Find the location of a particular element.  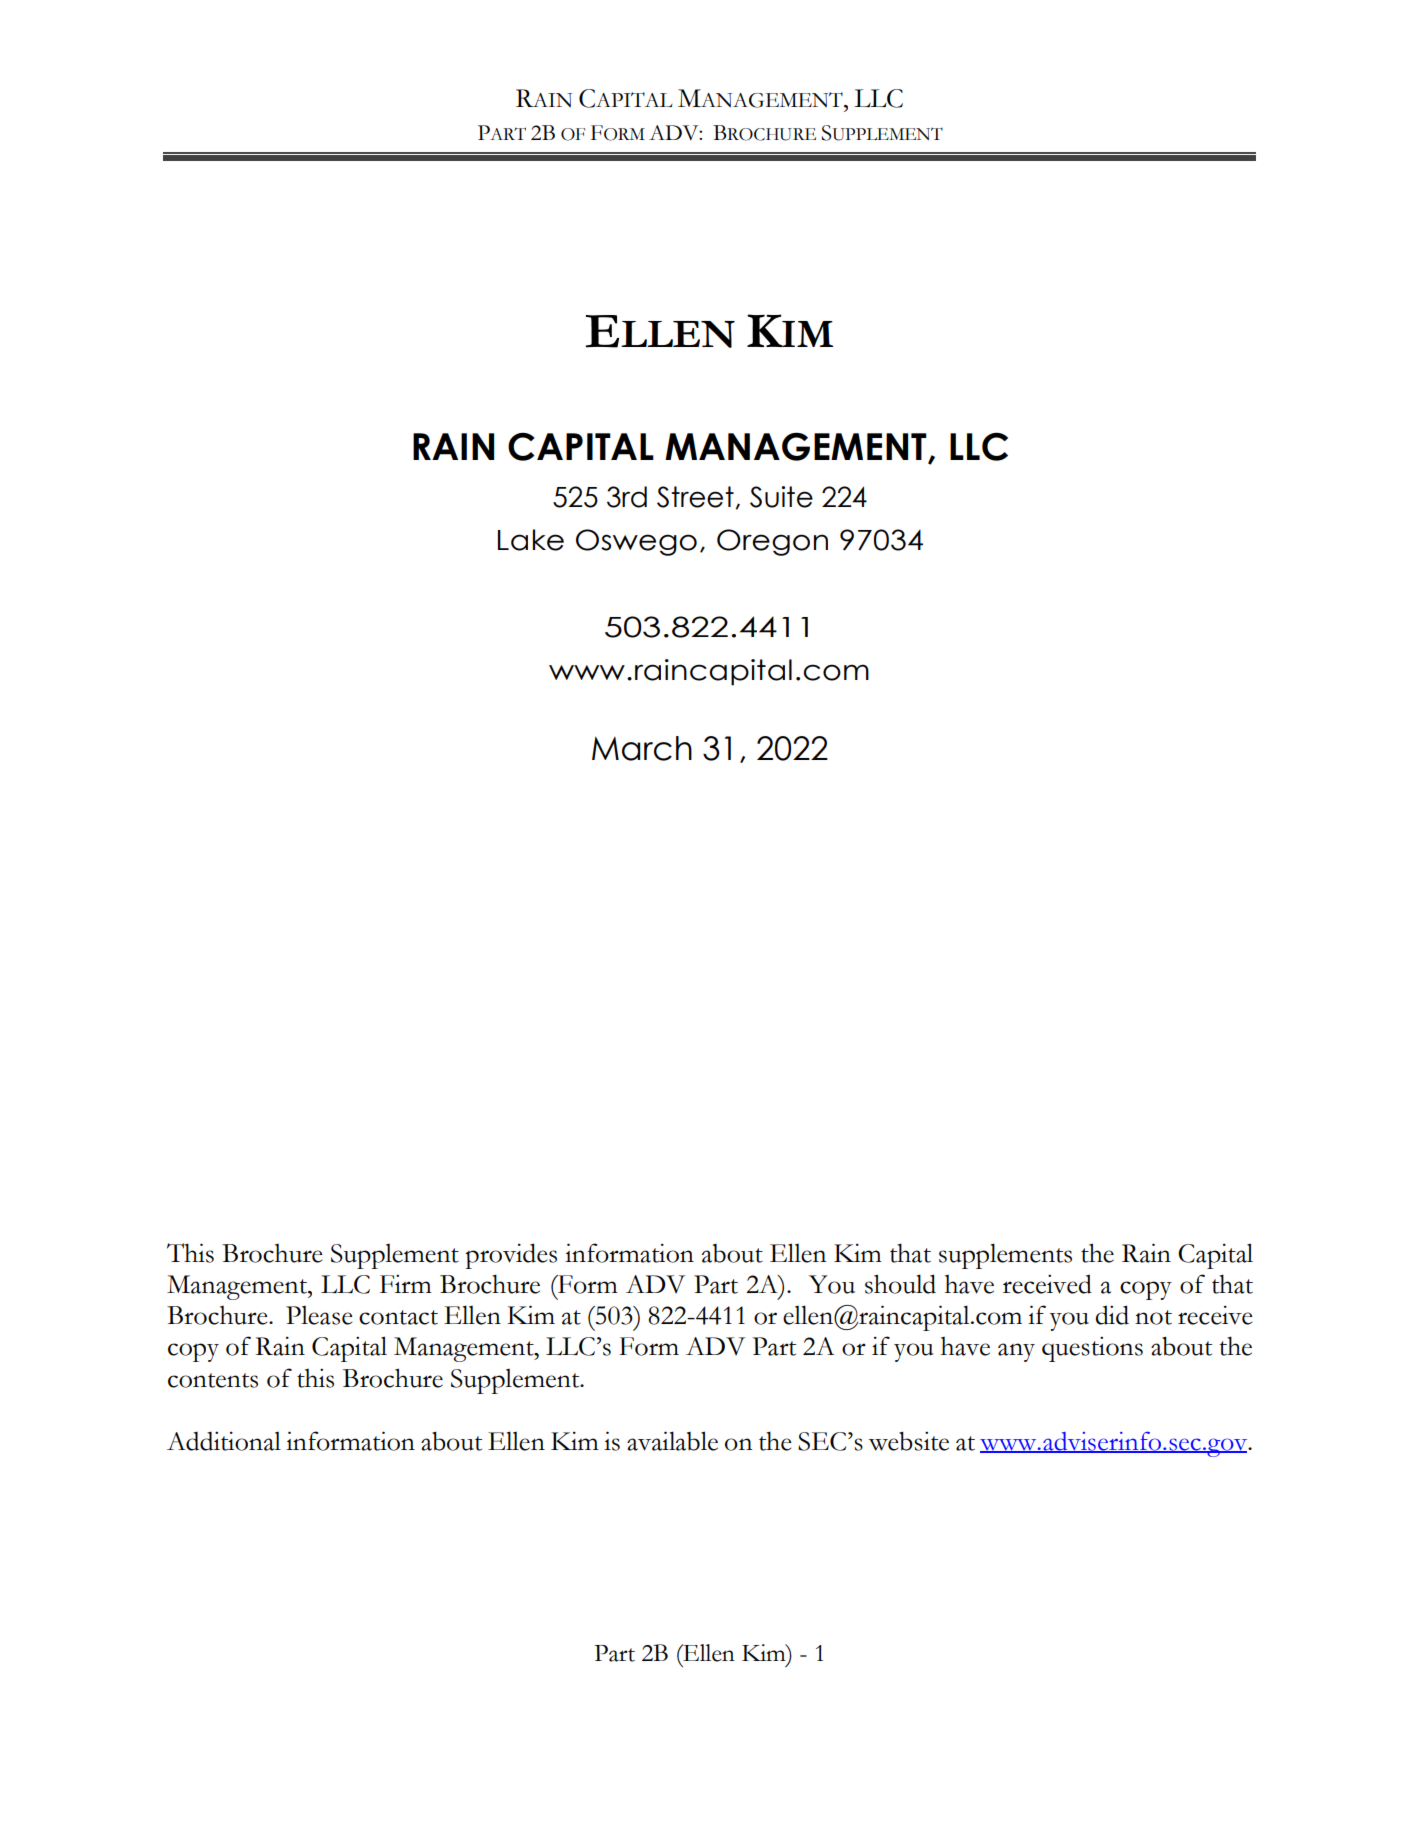

March is located at coordinates (642, 748).
